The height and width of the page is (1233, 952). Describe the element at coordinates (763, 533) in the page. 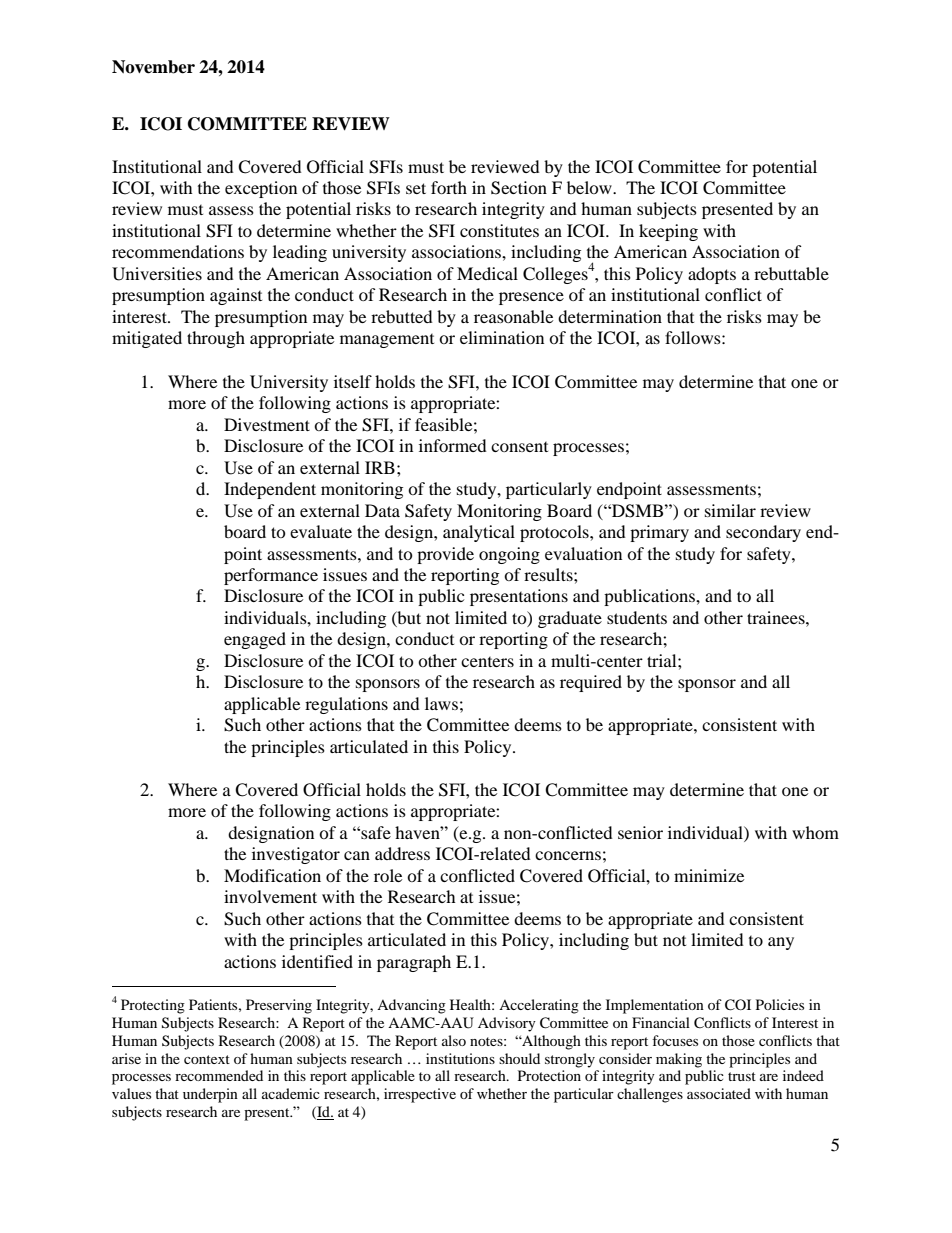

I see `secondary` at that location.
